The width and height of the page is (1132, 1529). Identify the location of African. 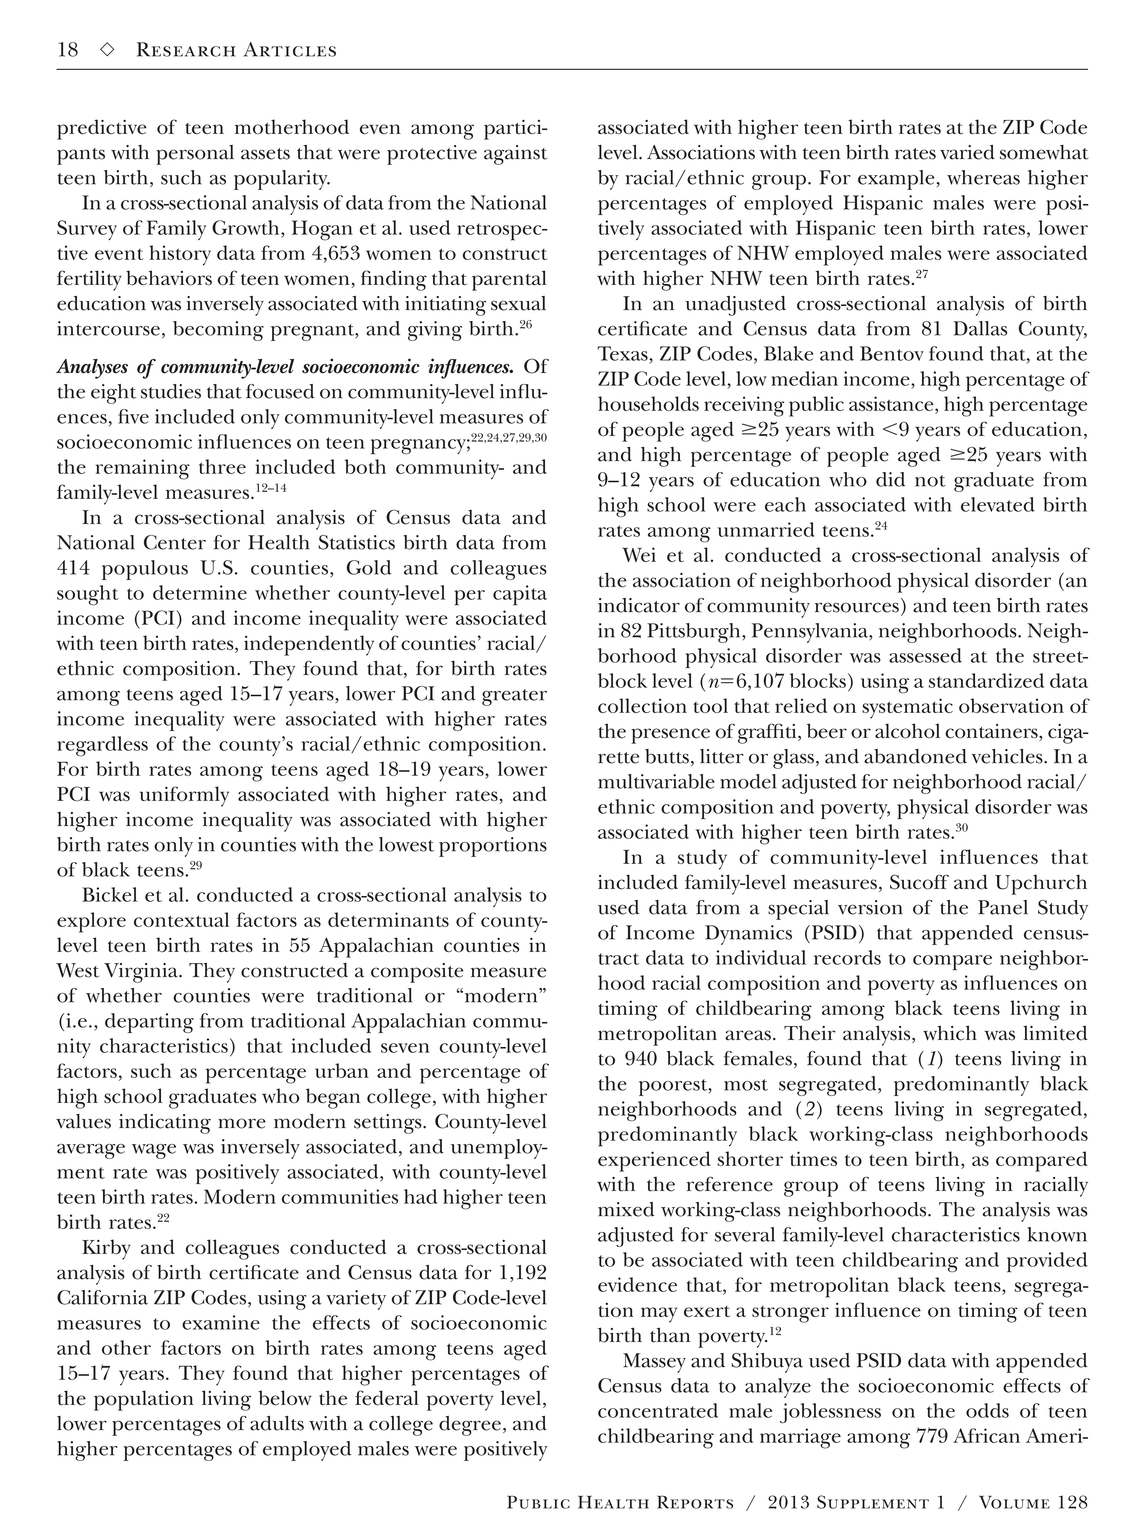
(986, 1435).
